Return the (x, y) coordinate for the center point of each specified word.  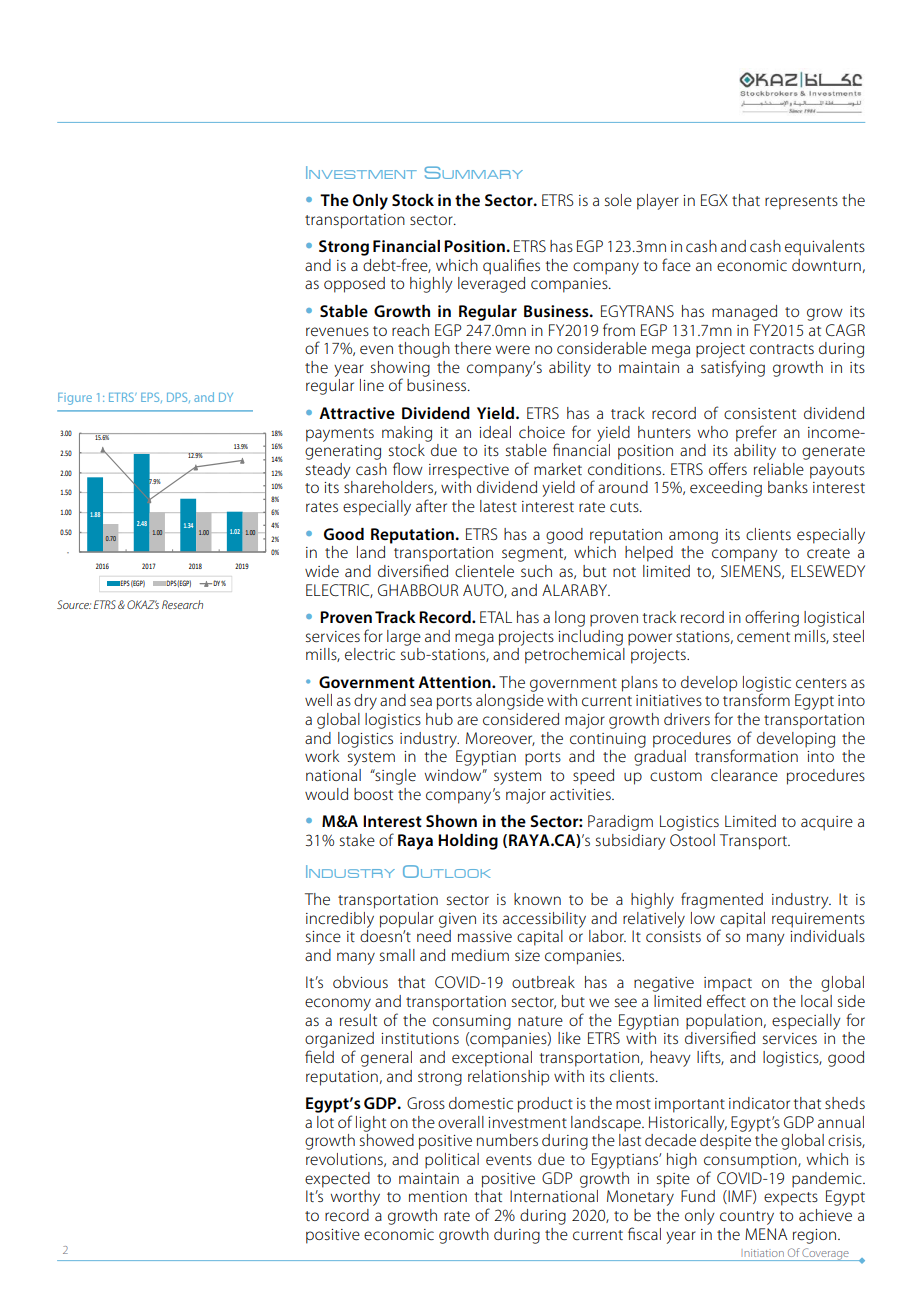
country (747, 1218)
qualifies (511, 266)
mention (438, 1196)
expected (337, 1180)
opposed (354, 285)
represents (801, 203)
